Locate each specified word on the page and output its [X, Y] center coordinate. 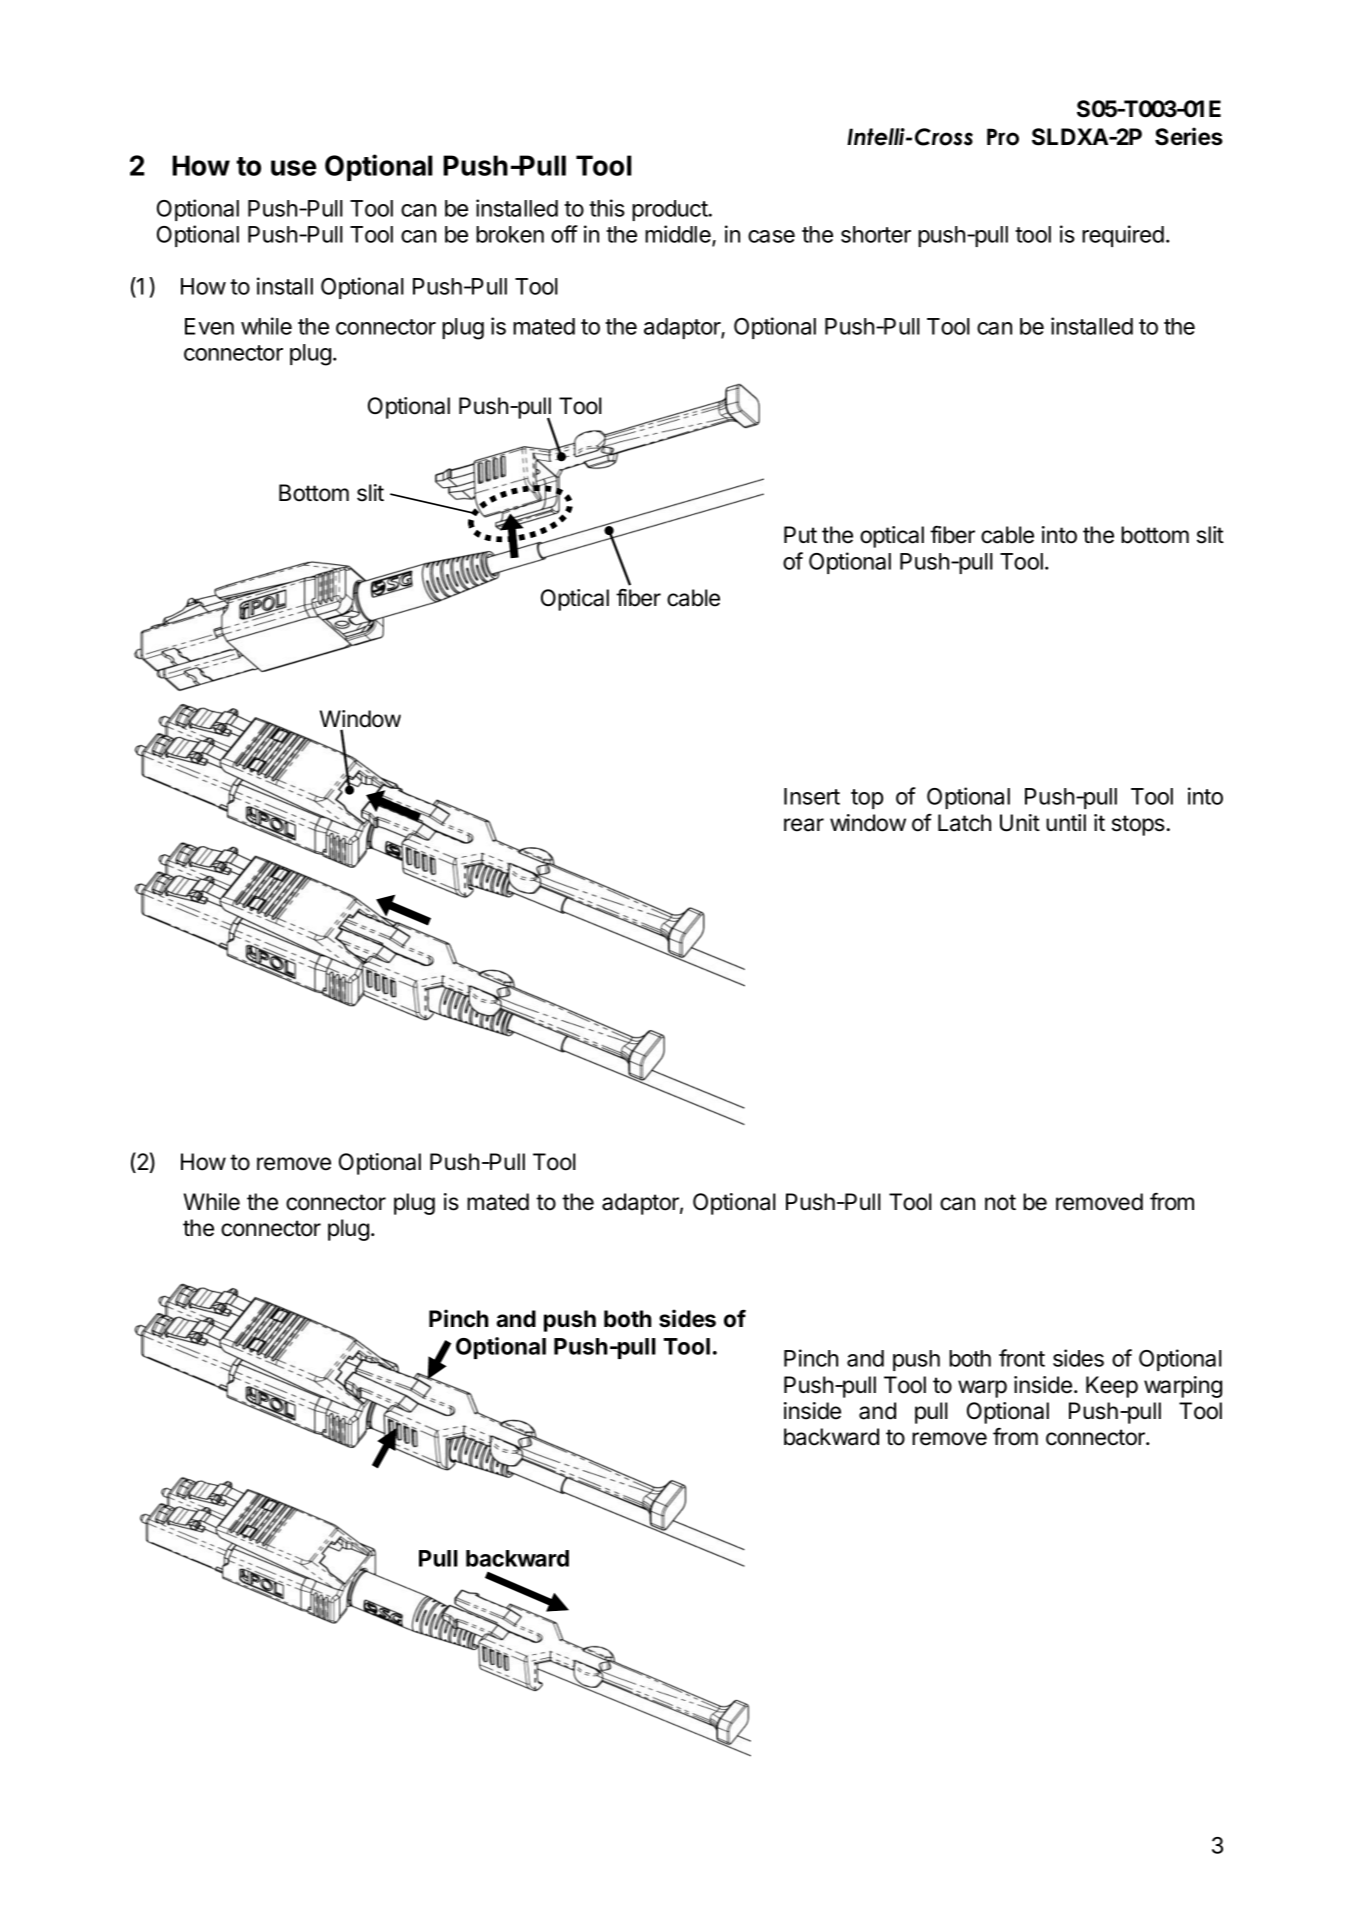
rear [804, 825]
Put [800, 534]
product [670, 210]
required [1123, 236]
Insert [812, 796]
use [294, 168]
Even [209, 326]
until [1066, 822]
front [1022, 1358]
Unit [1020, 823]
